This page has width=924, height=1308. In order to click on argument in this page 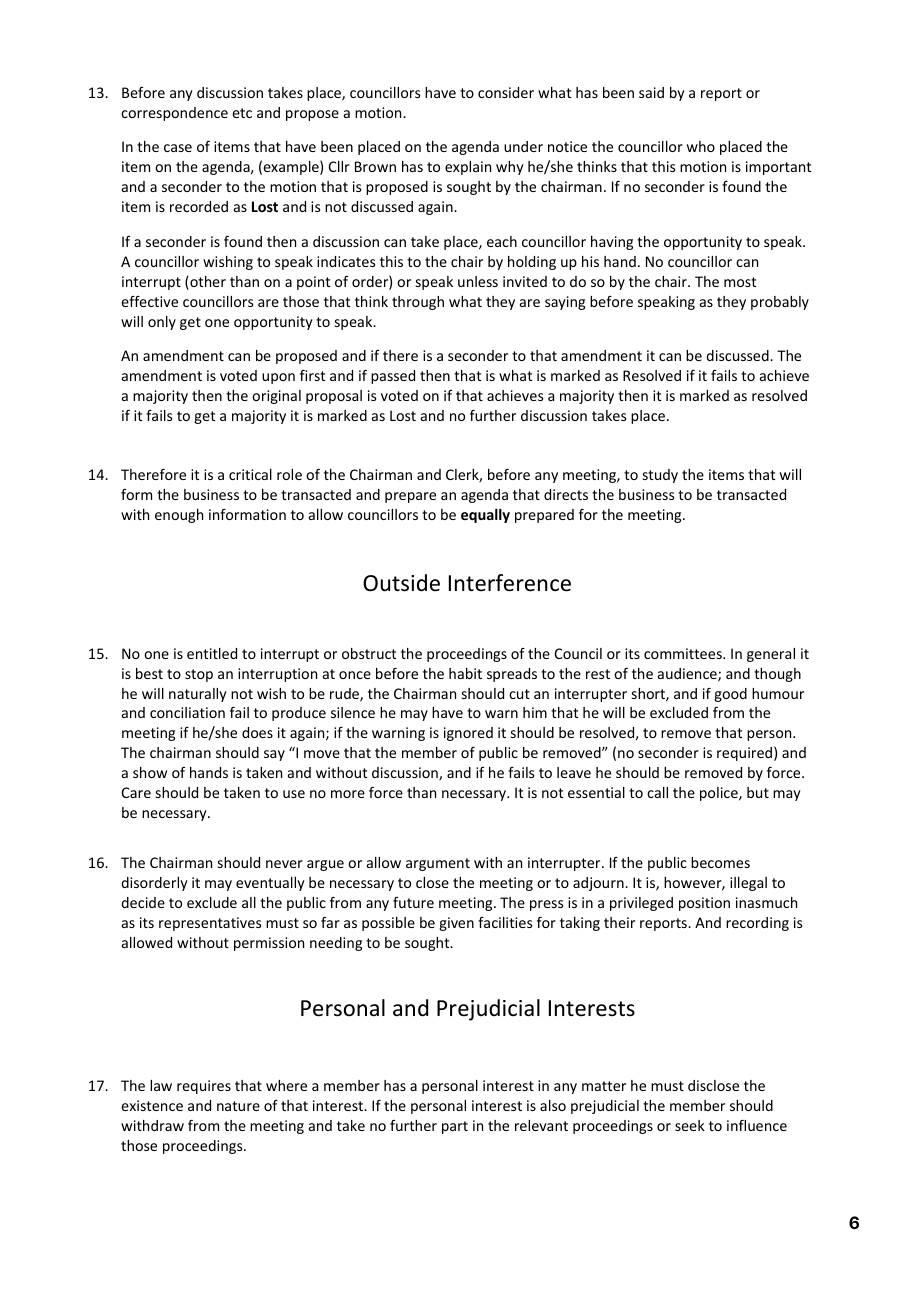, I will do `click(438, 864)`.
